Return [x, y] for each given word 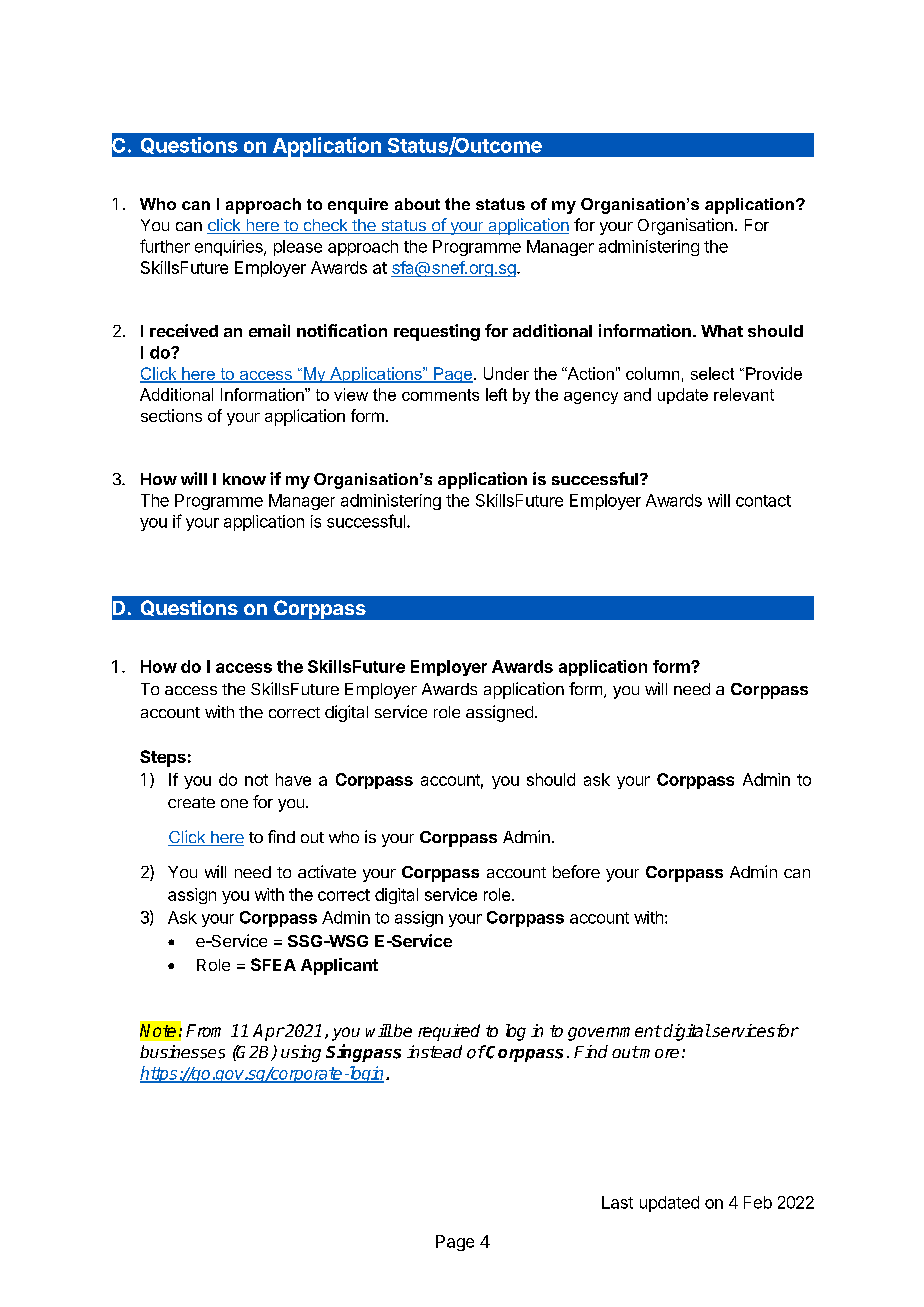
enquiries [230, 248]
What [722, 331]
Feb [758, 1202]
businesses [182, 1052]
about [417, 204]
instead [434, 1051]
